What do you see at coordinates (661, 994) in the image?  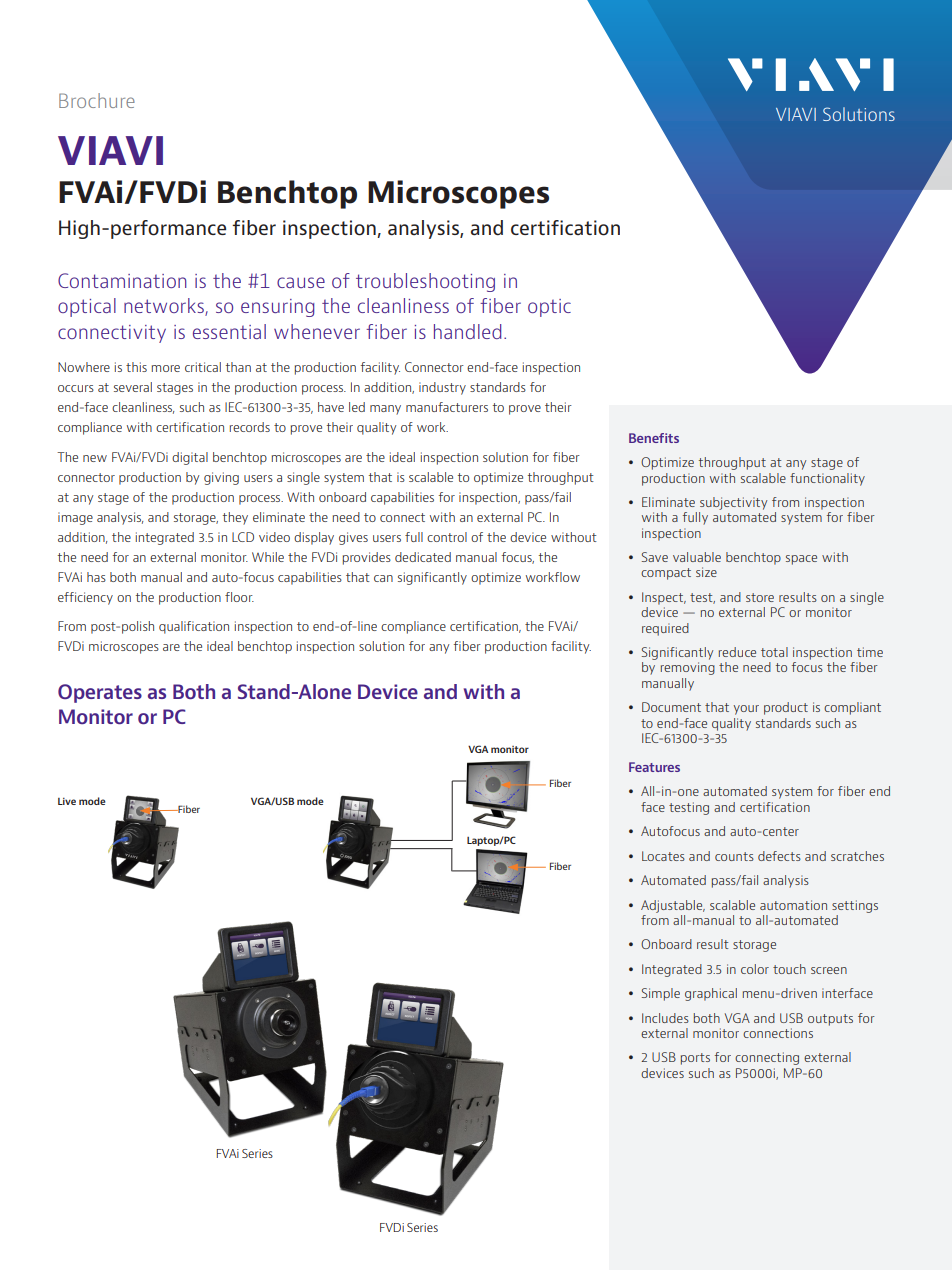 I see `Simple` at bounding box center [661, 994].
